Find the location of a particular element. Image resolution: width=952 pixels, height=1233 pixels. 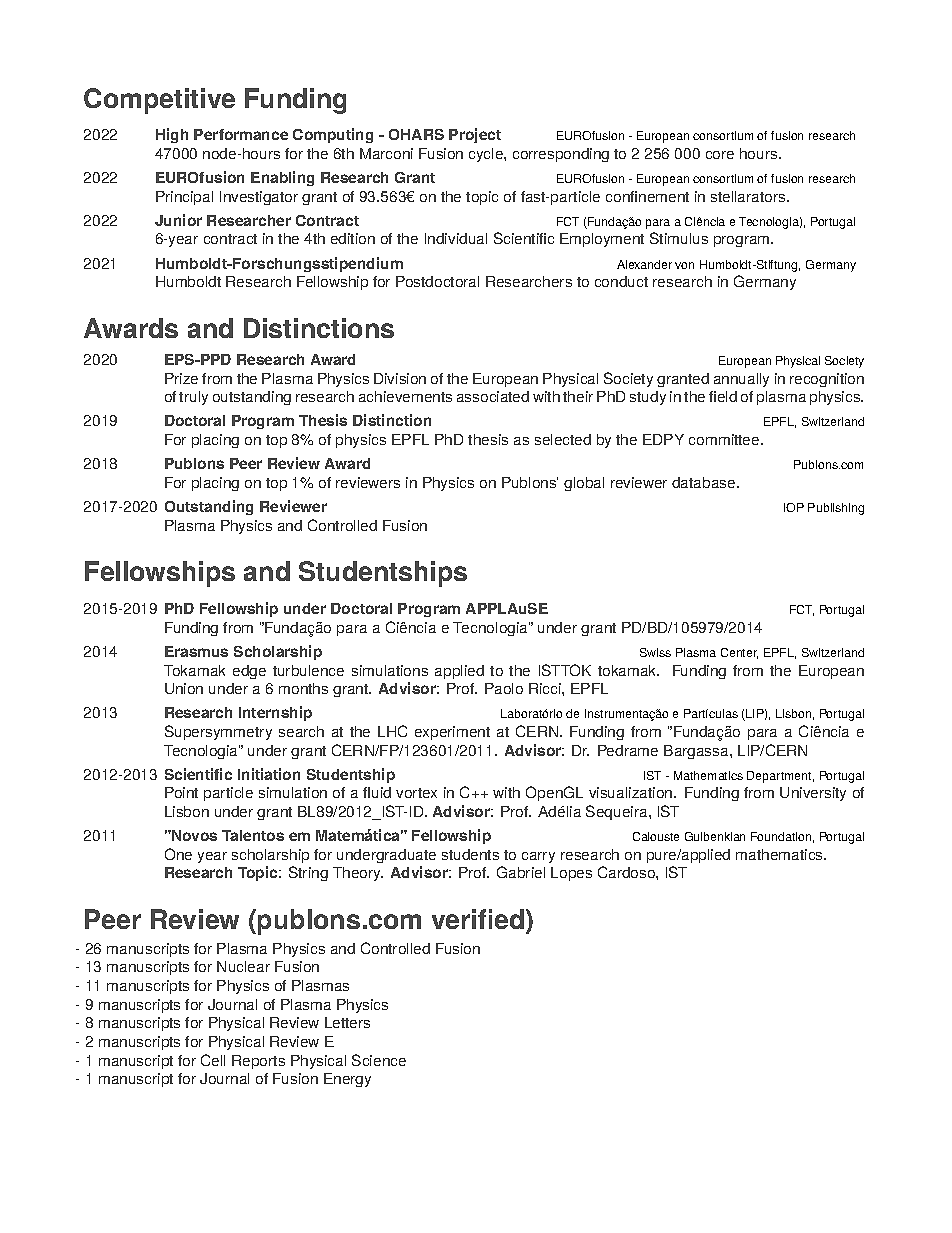

experiment is located at coordinates (452, 733).
